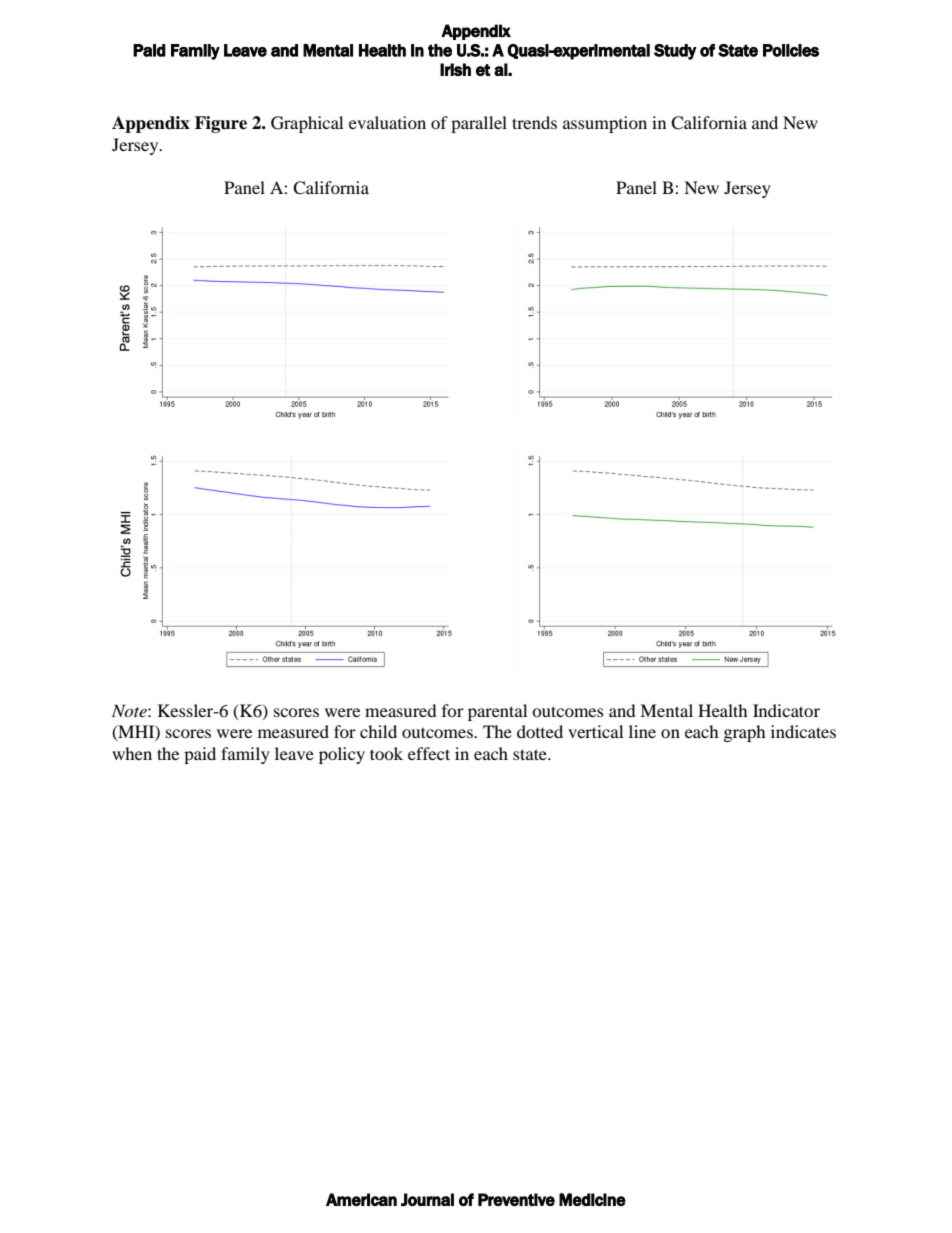  I want to click on American, so click(361, 1199).
